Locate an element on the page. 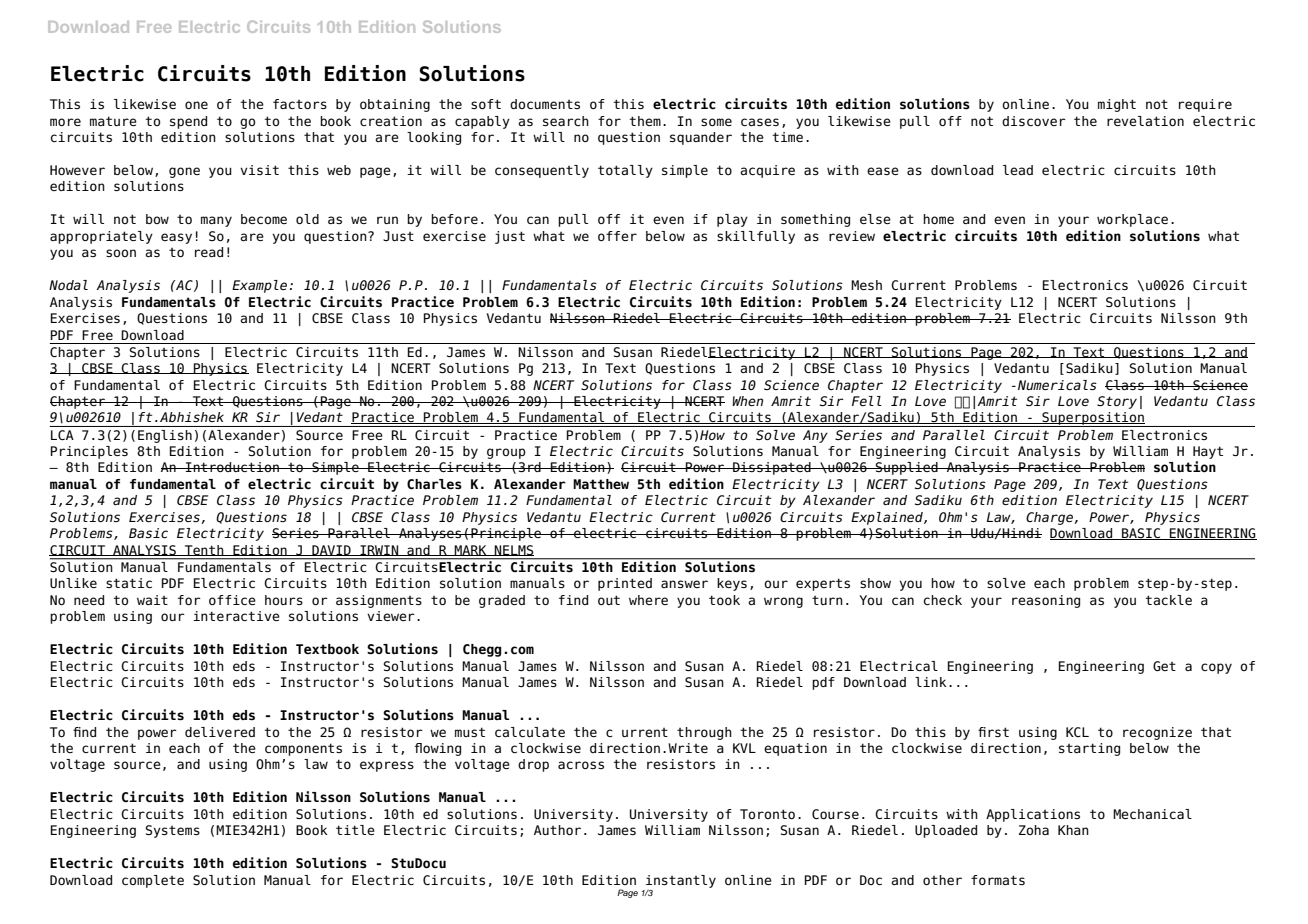  Introduction is located at coordinates (232, 467).
